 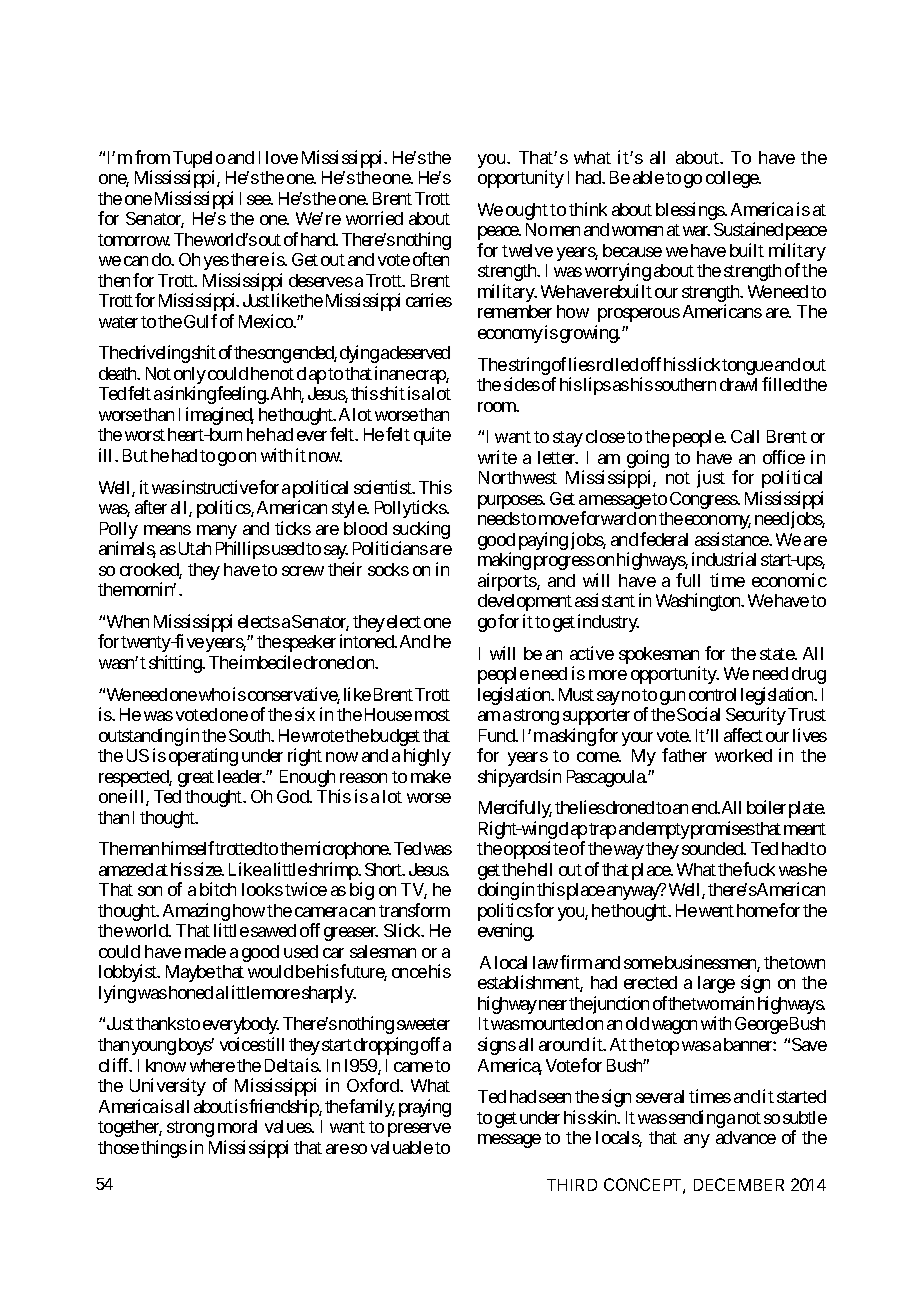 I want to click on worried, so click(x=374, y=218).
